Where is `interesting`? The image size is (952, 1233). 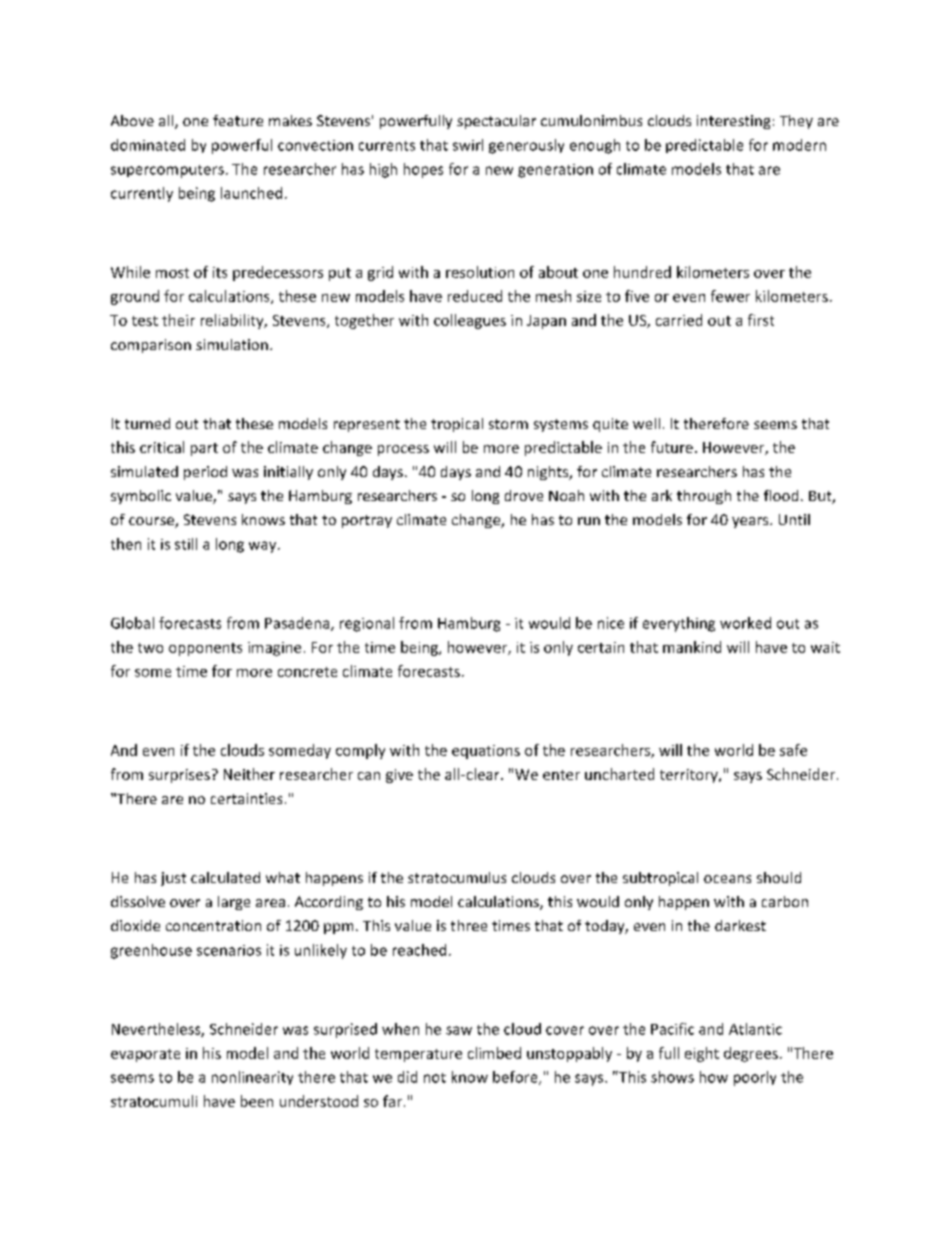 interesting is located at coordinates (733, 122).
